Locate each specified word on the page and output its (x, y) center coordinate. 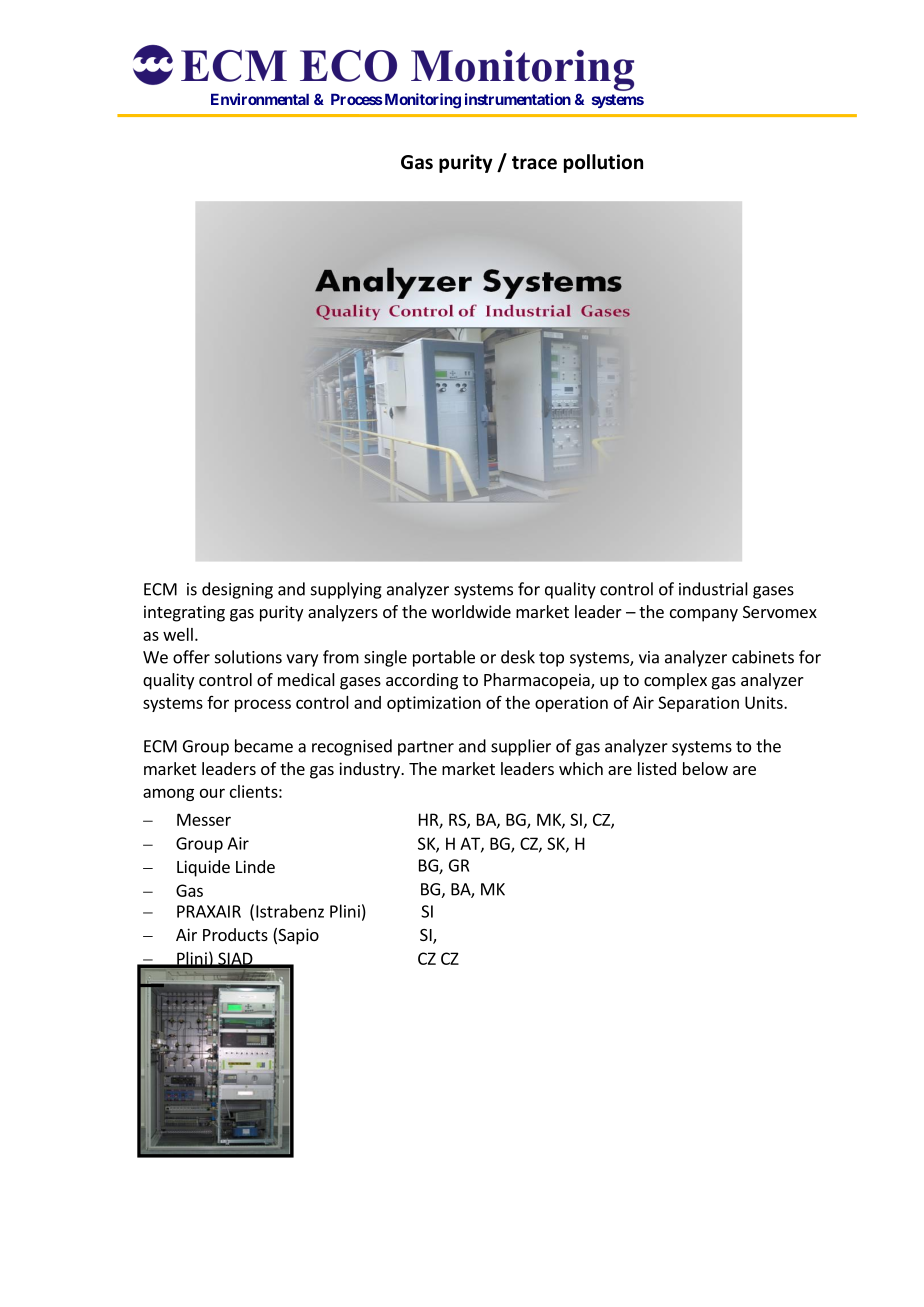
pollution (603, 163)
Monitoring (421, 101)
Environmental (260, 99)
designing (237, 590)
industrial (713, 589)
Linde (255, 866)
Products (235, 934)
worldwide (471, 611)
